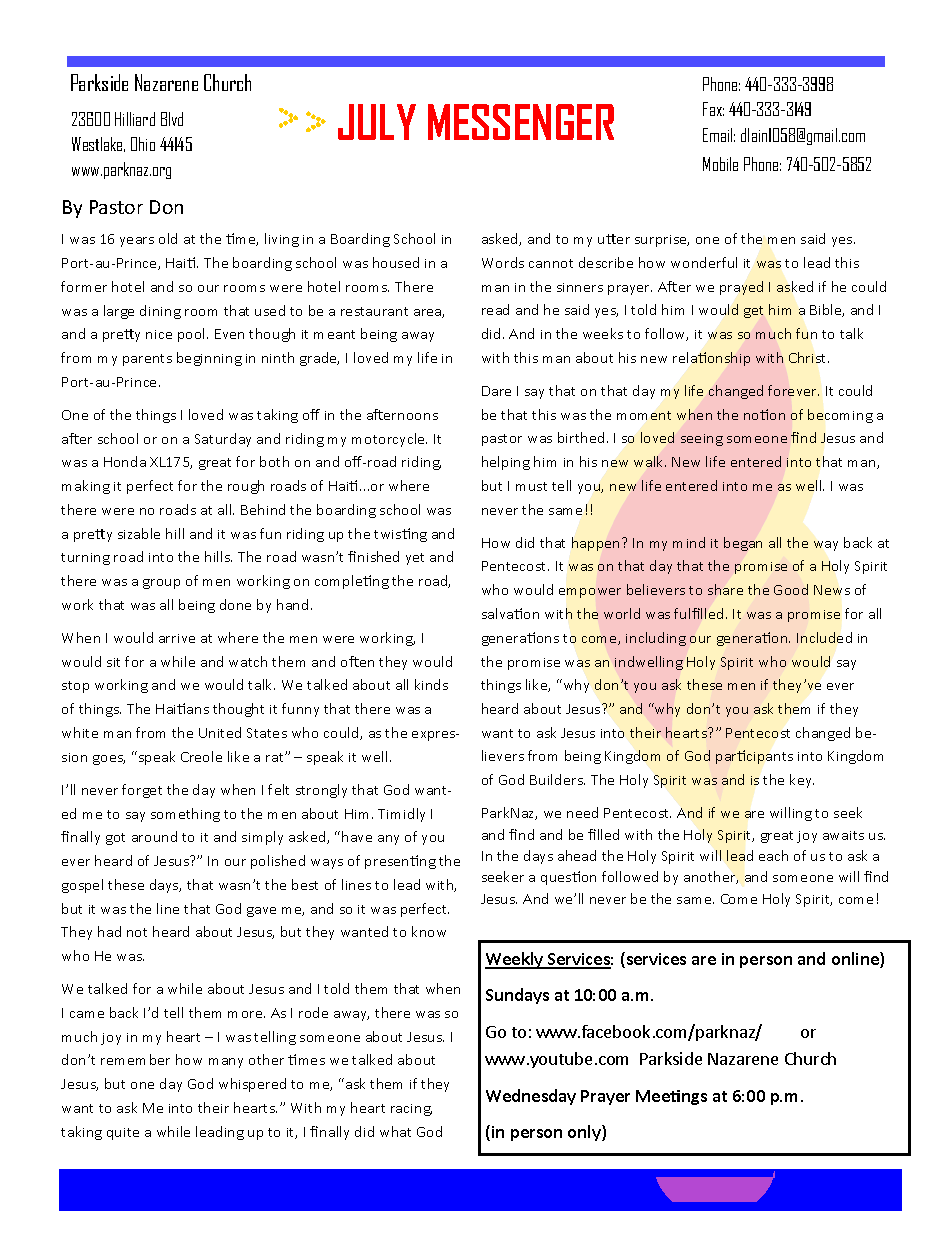  Describe the element at coordinates (143, 144) in the screenshot. I see `Ohio` at that location.
